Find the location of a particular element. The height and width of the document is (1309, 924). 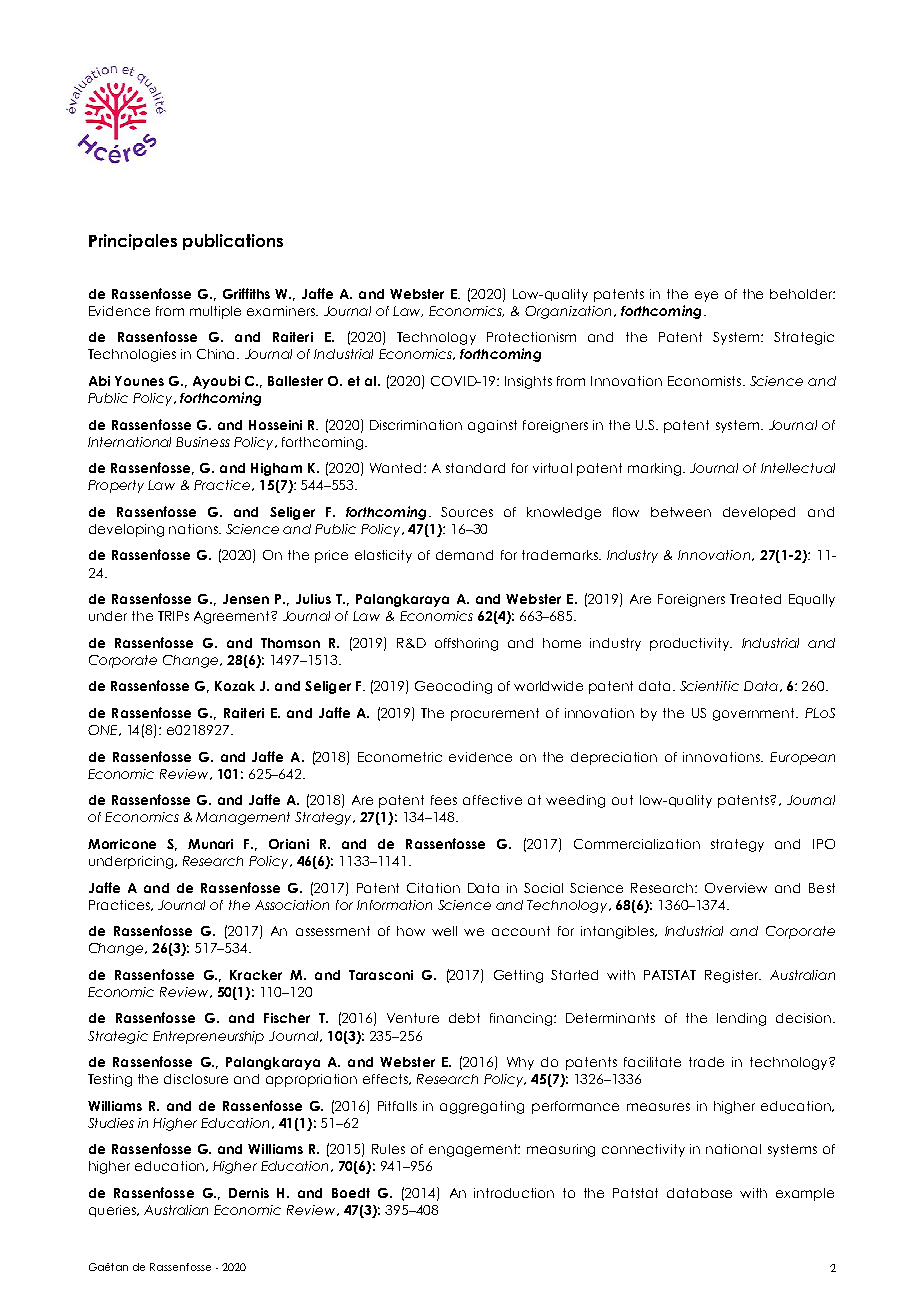

introduction is located at coordinates (514, 1193).
